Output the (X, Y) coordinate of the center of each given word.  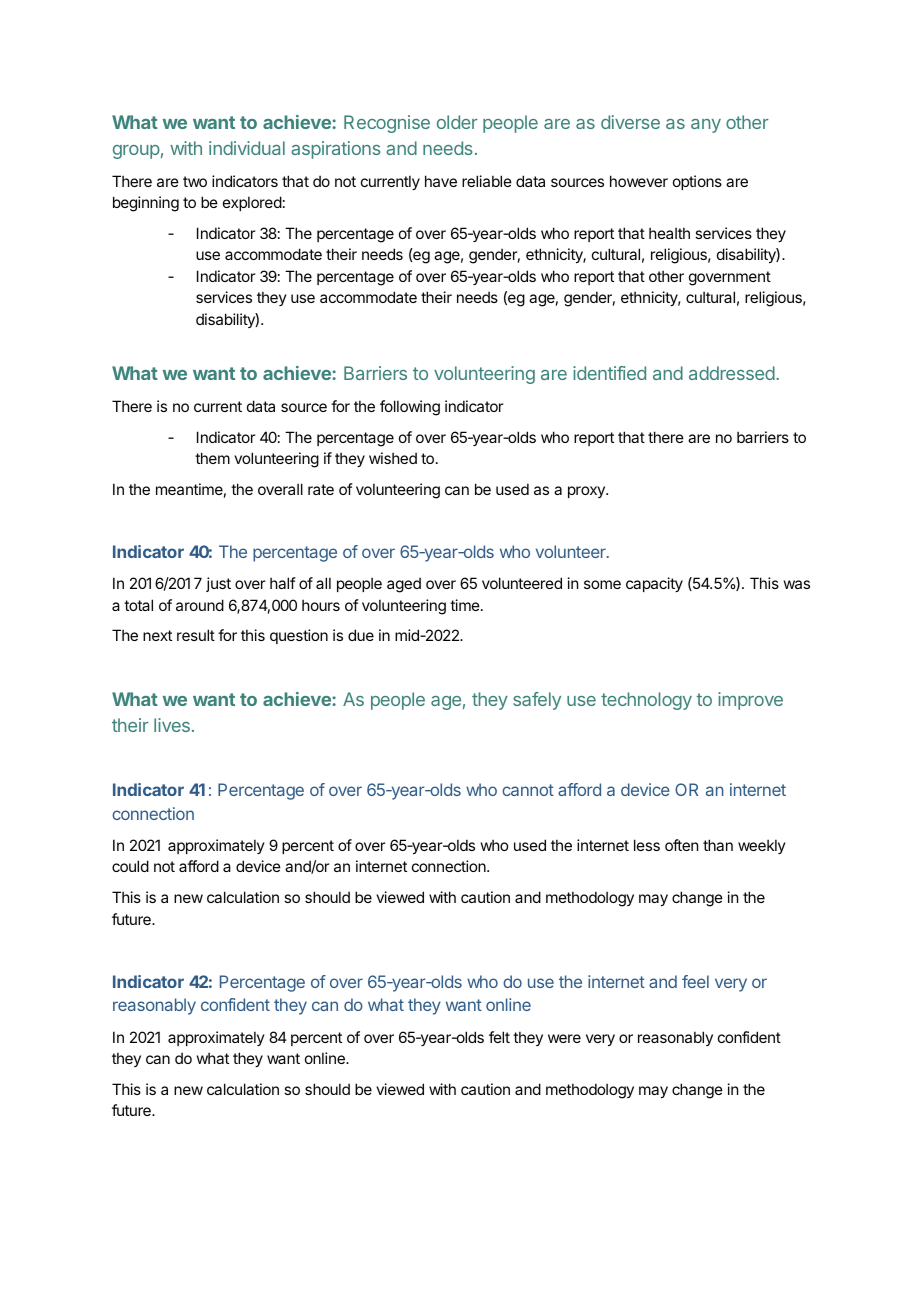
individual (247, 148)
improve (750, 701)
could (130, 866)
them (212, 458)
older (457, 122)
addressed (732, 373)
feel (695, 981)
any (706, 126)
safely (537, 701)
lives (172, 725)
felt (499, 1037)
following (410, 408)
